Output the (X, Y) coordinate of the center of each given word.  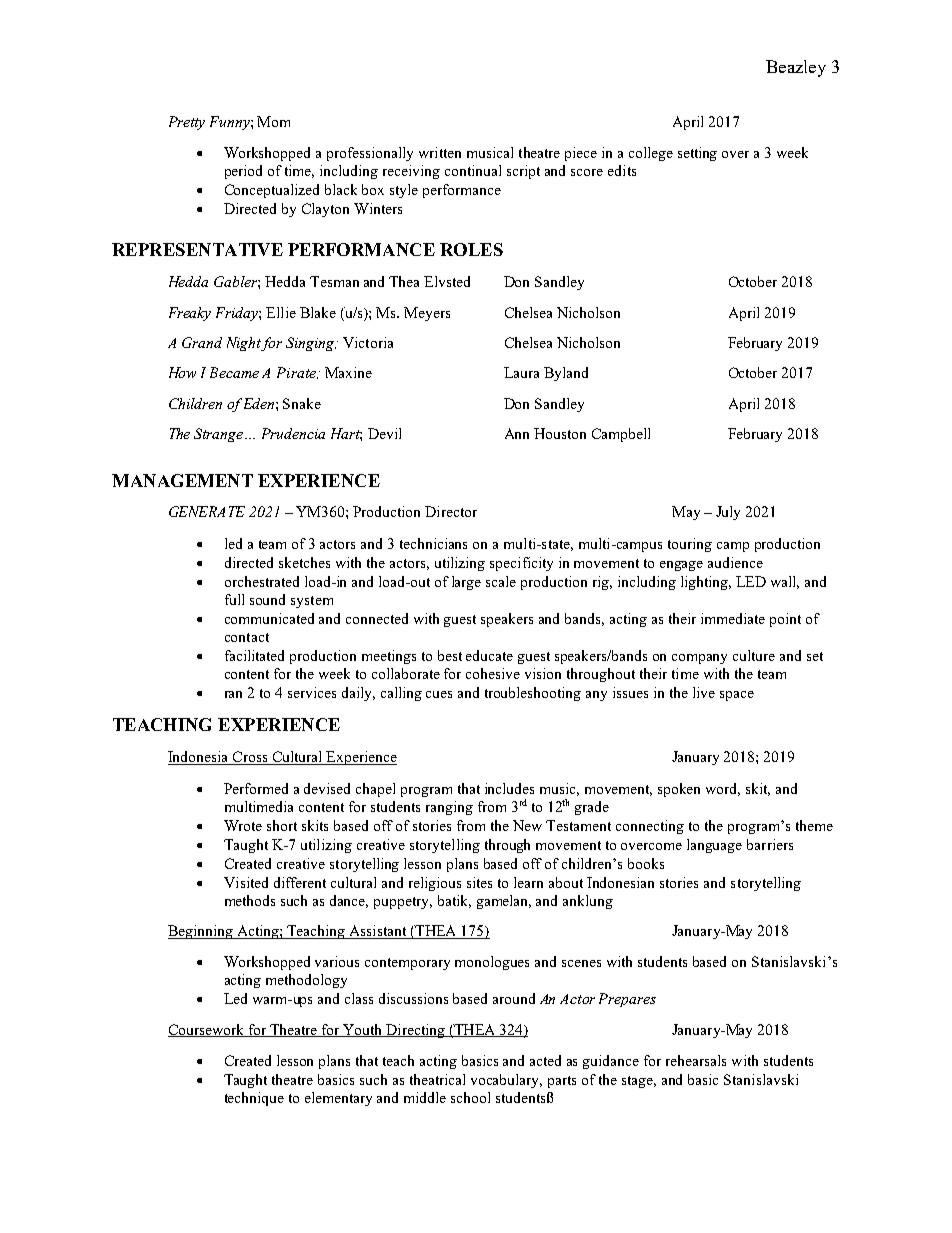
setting (697, 154)
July (728, 513)
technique (254, 1099)
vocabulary (506, 1081)
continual (473, 170)
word (723, 789)
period (243, 172)
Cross (250, 758)
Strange (220, 435)
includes (509, 788)
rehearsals (696, 1060)
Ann (517, 433)
